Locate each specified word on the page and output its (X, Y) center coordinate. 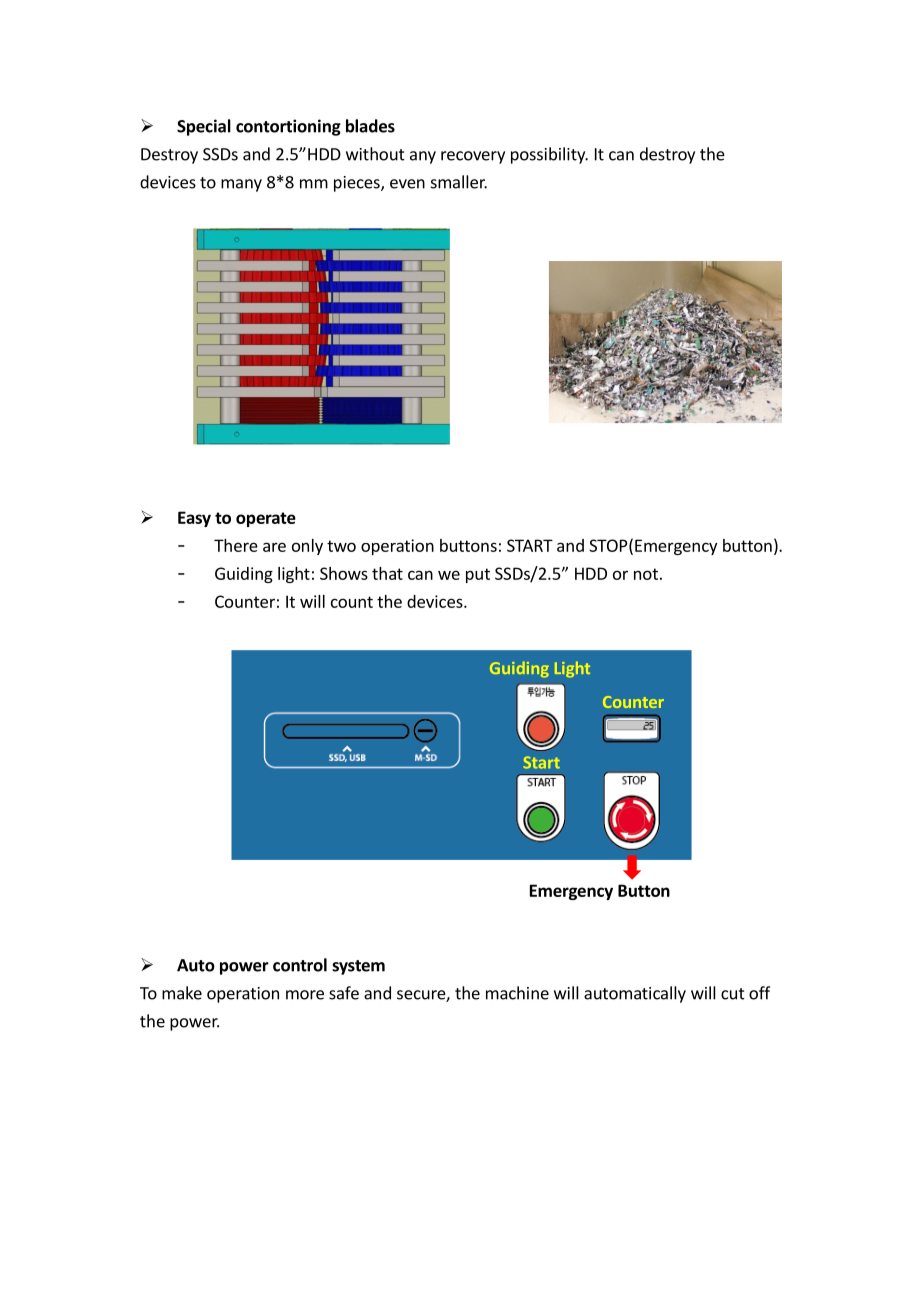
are (274, 547)
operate (266, 519)
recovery (473, 157)
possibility (549, 155)
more (305, 995)
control (300, 965)
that (387, 573)
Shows (344, 573)
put (478, 575)
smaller (459, 182)
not (646, 574)
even (407, 184)
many (241, 185)
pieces (358, 184)
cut (733, 994)
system (358, 967)
